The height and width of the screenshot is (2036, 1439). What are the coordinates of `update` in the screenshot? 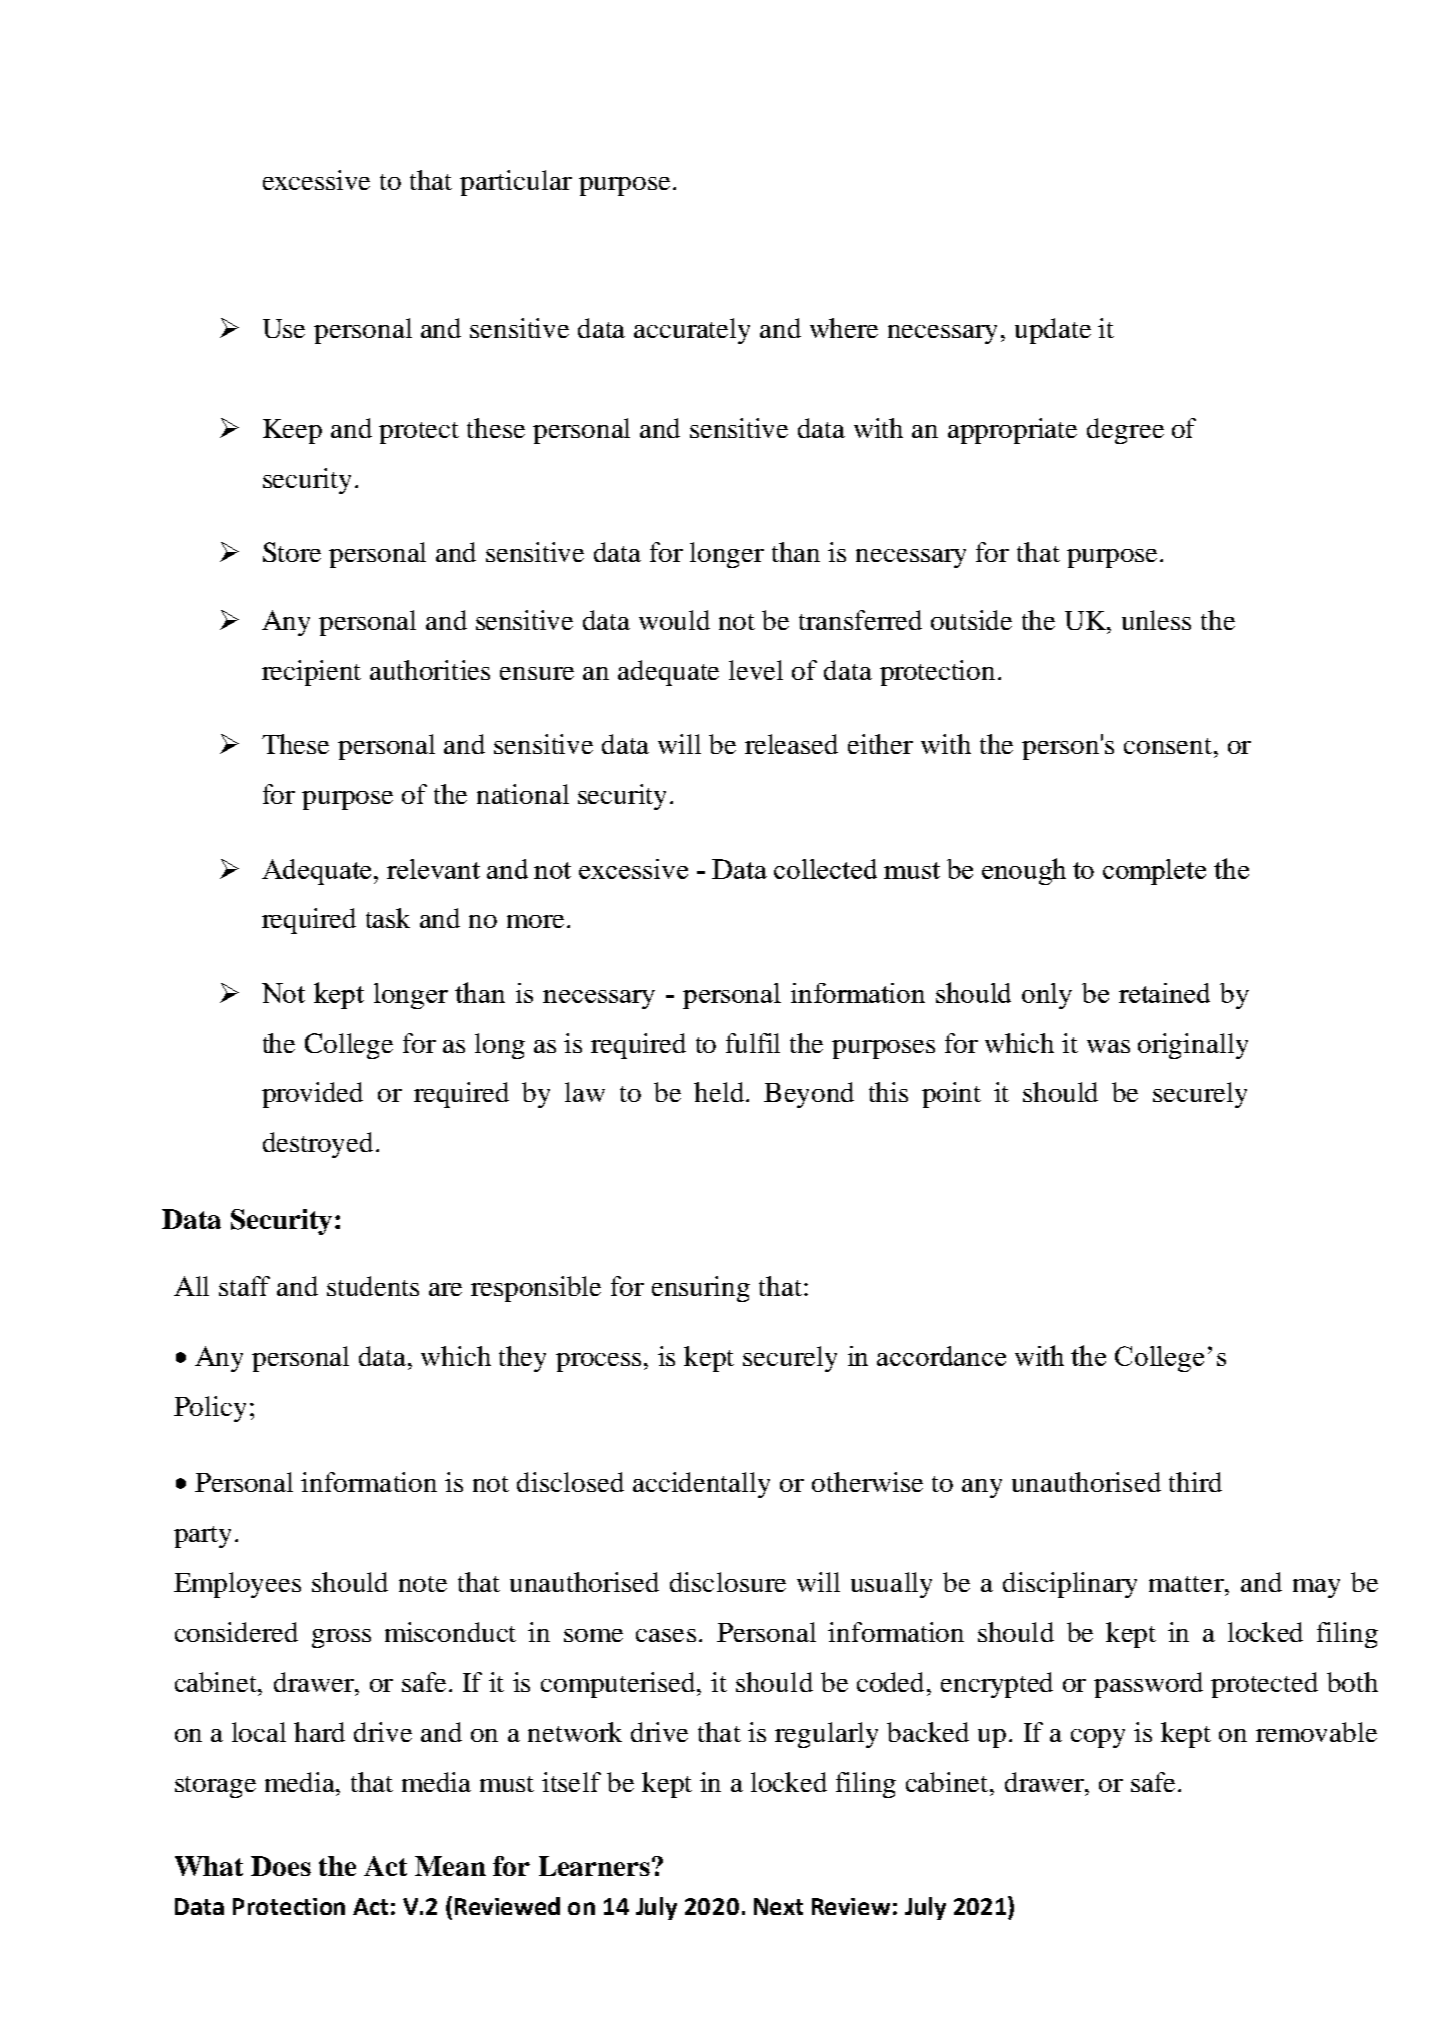 It's located at (1053, 331).
